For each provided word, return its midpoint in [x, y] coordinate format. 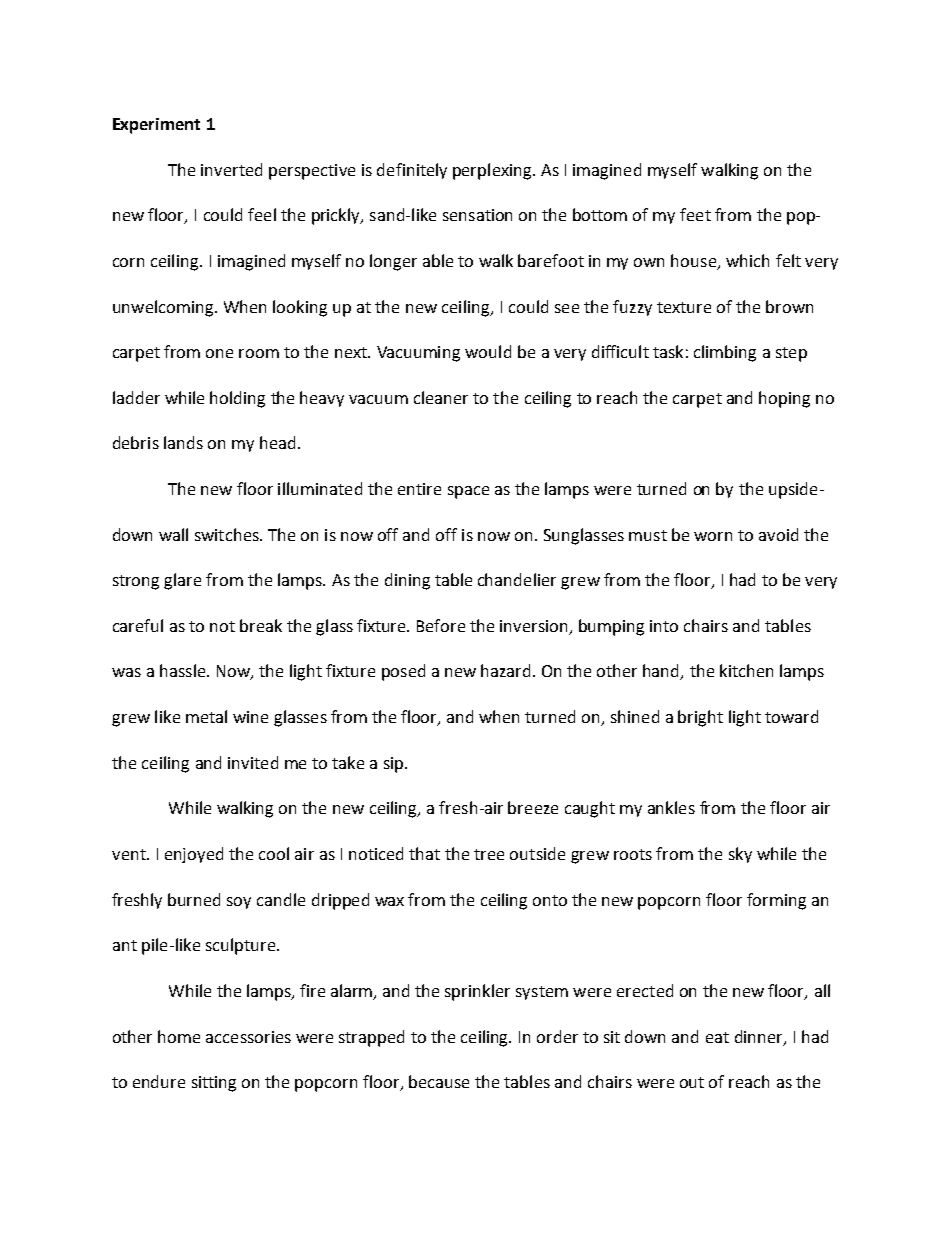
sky [740, 855]
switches [228, 534]
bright [700, 718]
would [488, 351]
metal [206, 716]
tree [489, 854]
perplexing [493, 171]
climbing [725, 353]
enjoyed [194, 855]
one [219, 353]
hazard [505, 670]
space [468, 492]
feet [695, 214]
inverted [231, 169]
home [179, 1036]
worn [713, 536]
